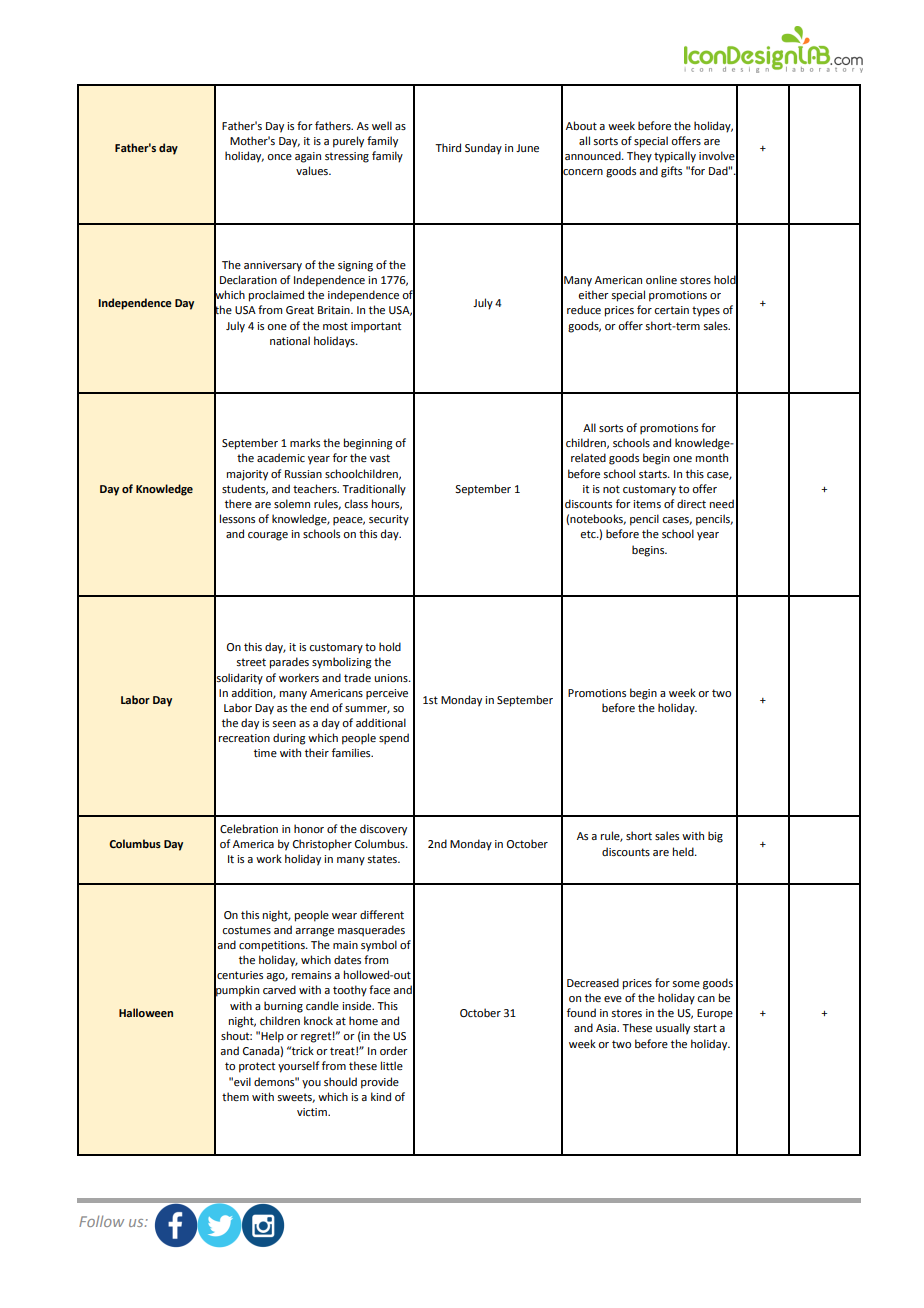 The width and height of the screenshot is (924, 1308). Describe the element at coordinates (448, 147) in the screenshot. I see `Third` at that location.
